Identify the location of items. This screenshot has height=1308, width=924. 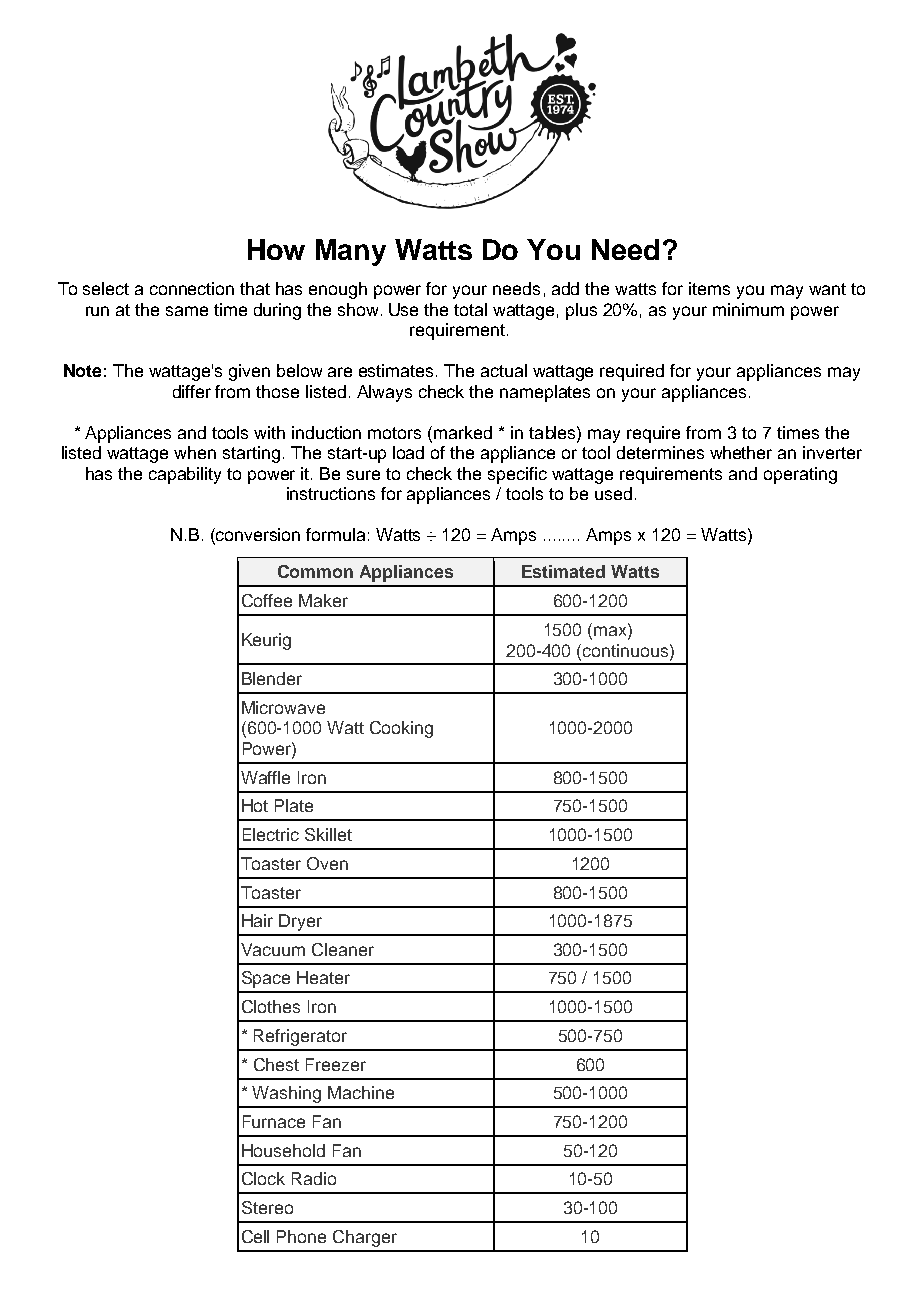
(709, 288).
